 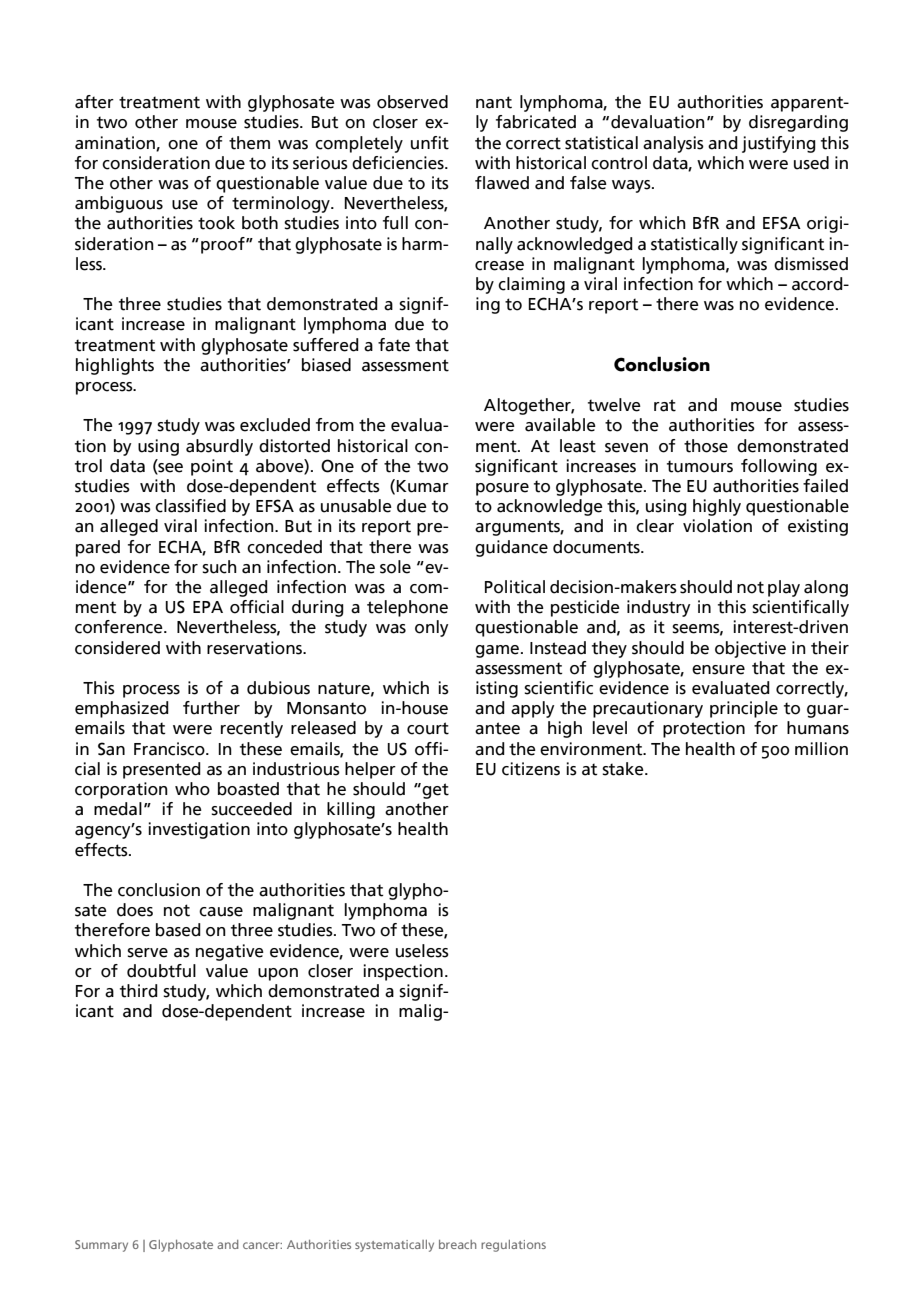 What do you see at coordinates (457, 1244) in the screenshot?
I see `breach` at bounding box center [457, 1244].
